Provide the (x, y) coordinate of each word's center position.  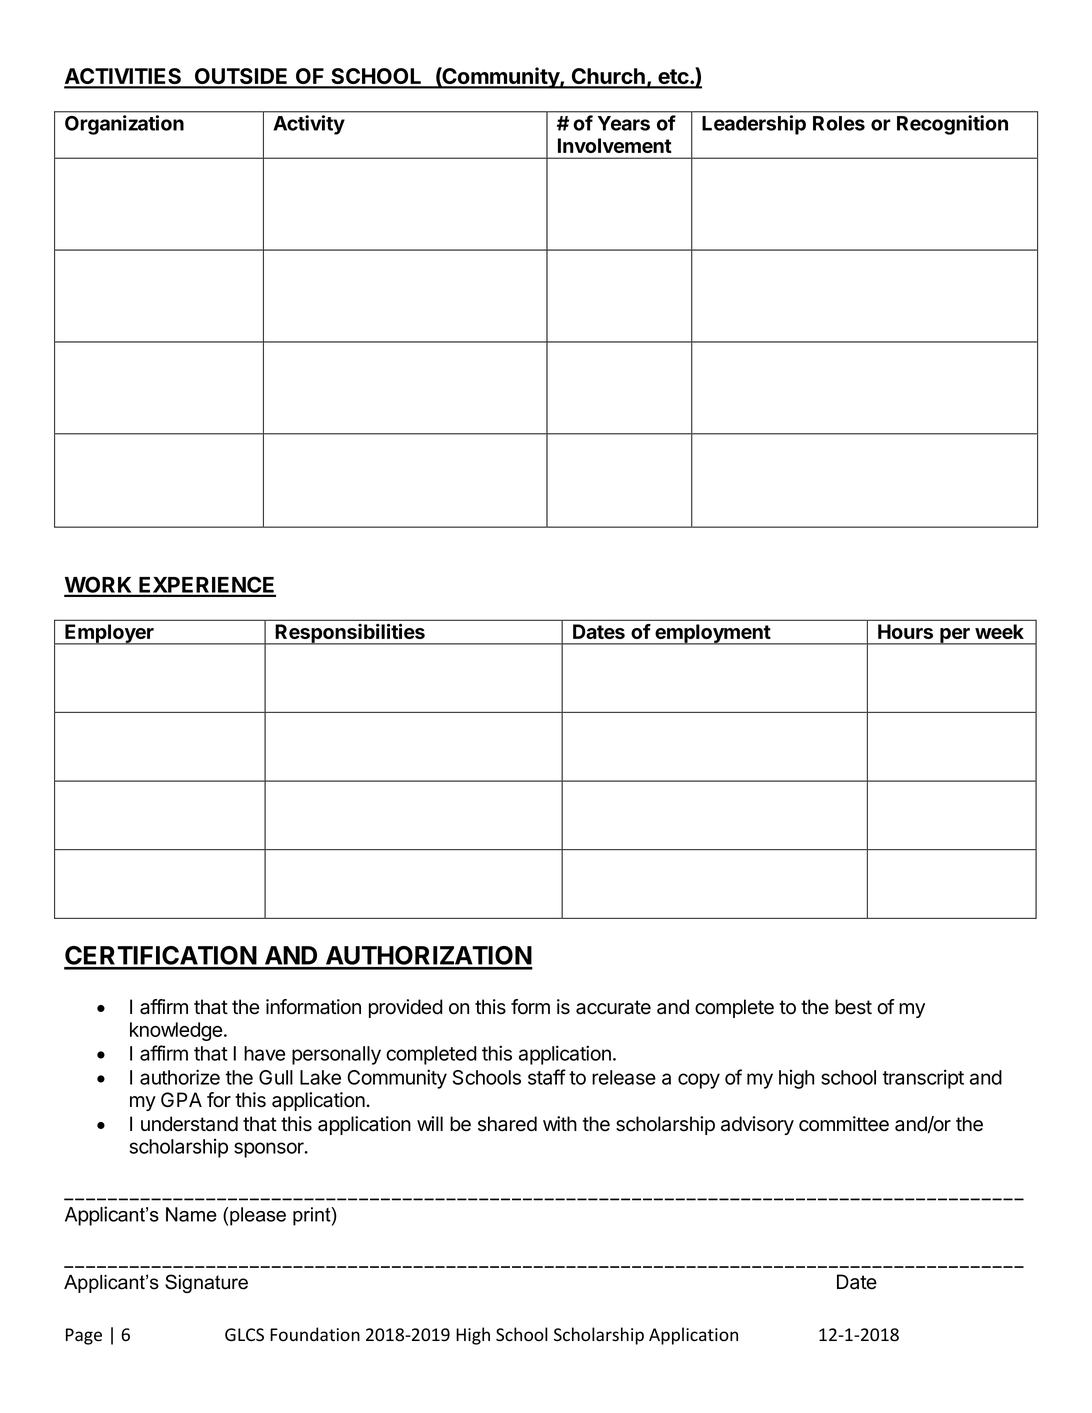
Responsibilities (350, 634)
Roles (839, 123)
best (853, 1007)
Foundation (315, 1334)
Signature (206, 1283)
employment (712, 634)
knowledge (176, 1031)
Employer (109, 634)
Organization (124, 125)
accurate (613, 1007)
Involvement (615, 145)
